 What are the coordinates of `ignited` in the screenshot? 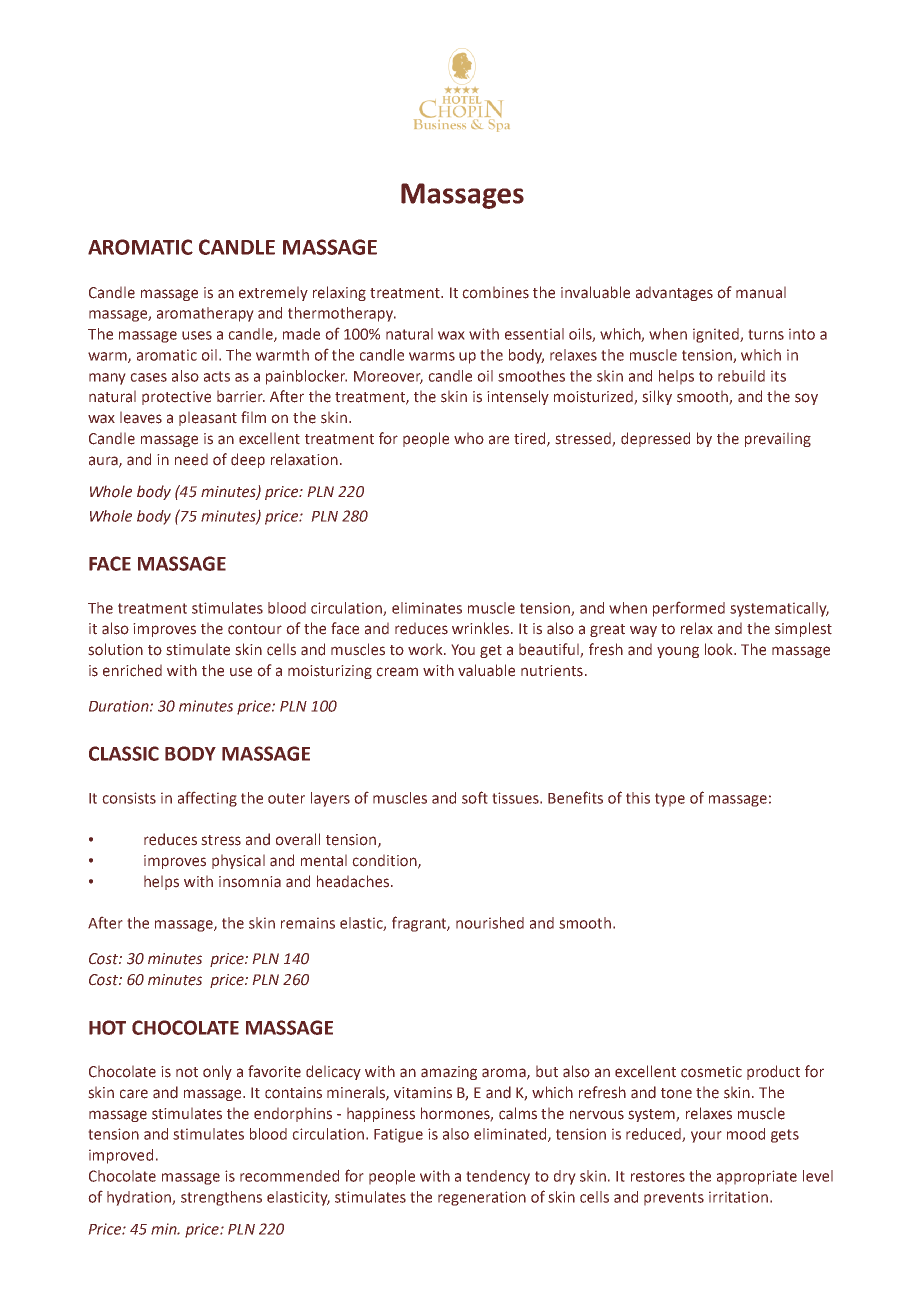 It's located at (717, 335).
